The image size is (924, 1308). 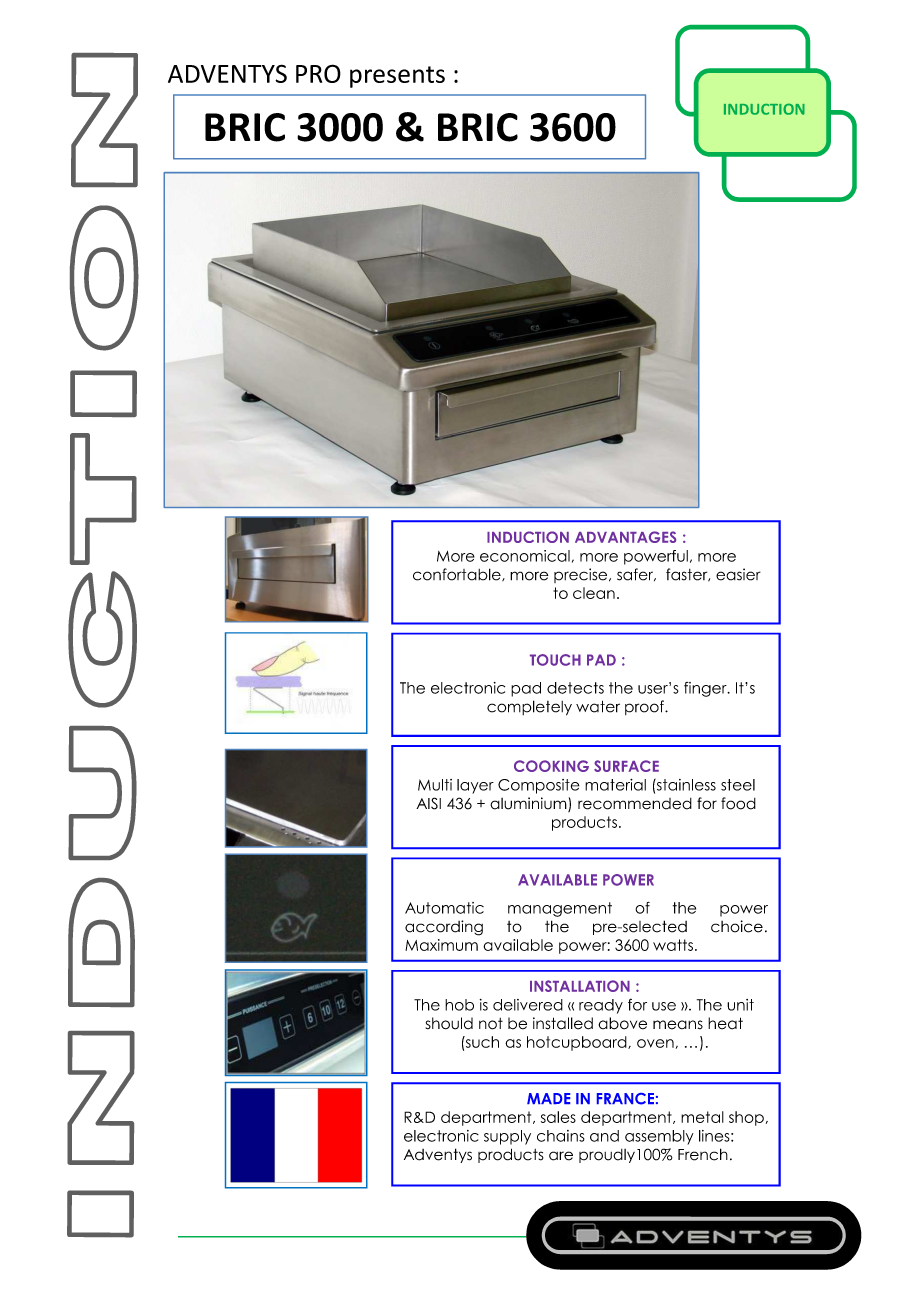 I want to click on economical, so click(x=525, y=556).
